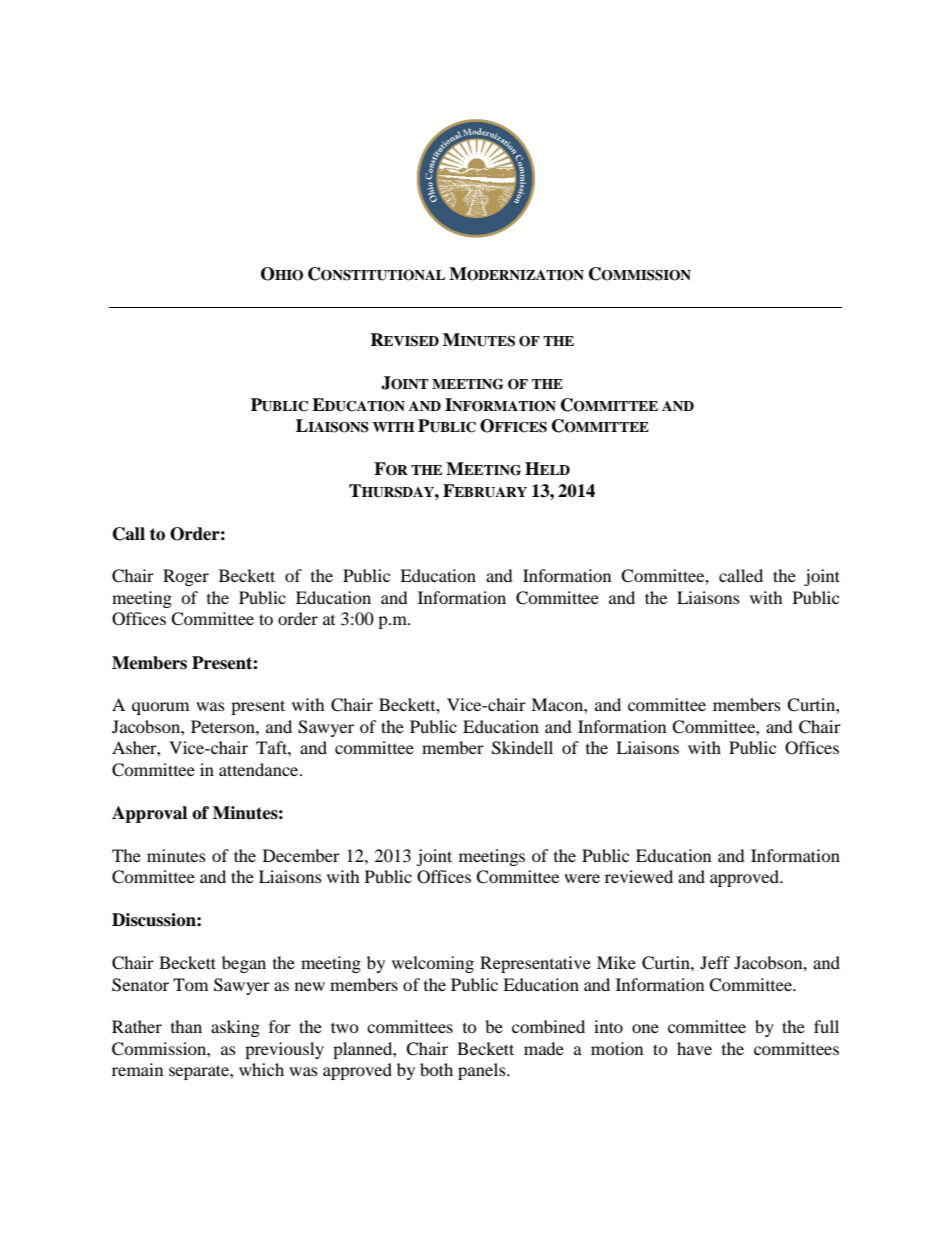  Describe the element at coordinates (186, 577) in the screenshot. I see `Roger` at that location.
